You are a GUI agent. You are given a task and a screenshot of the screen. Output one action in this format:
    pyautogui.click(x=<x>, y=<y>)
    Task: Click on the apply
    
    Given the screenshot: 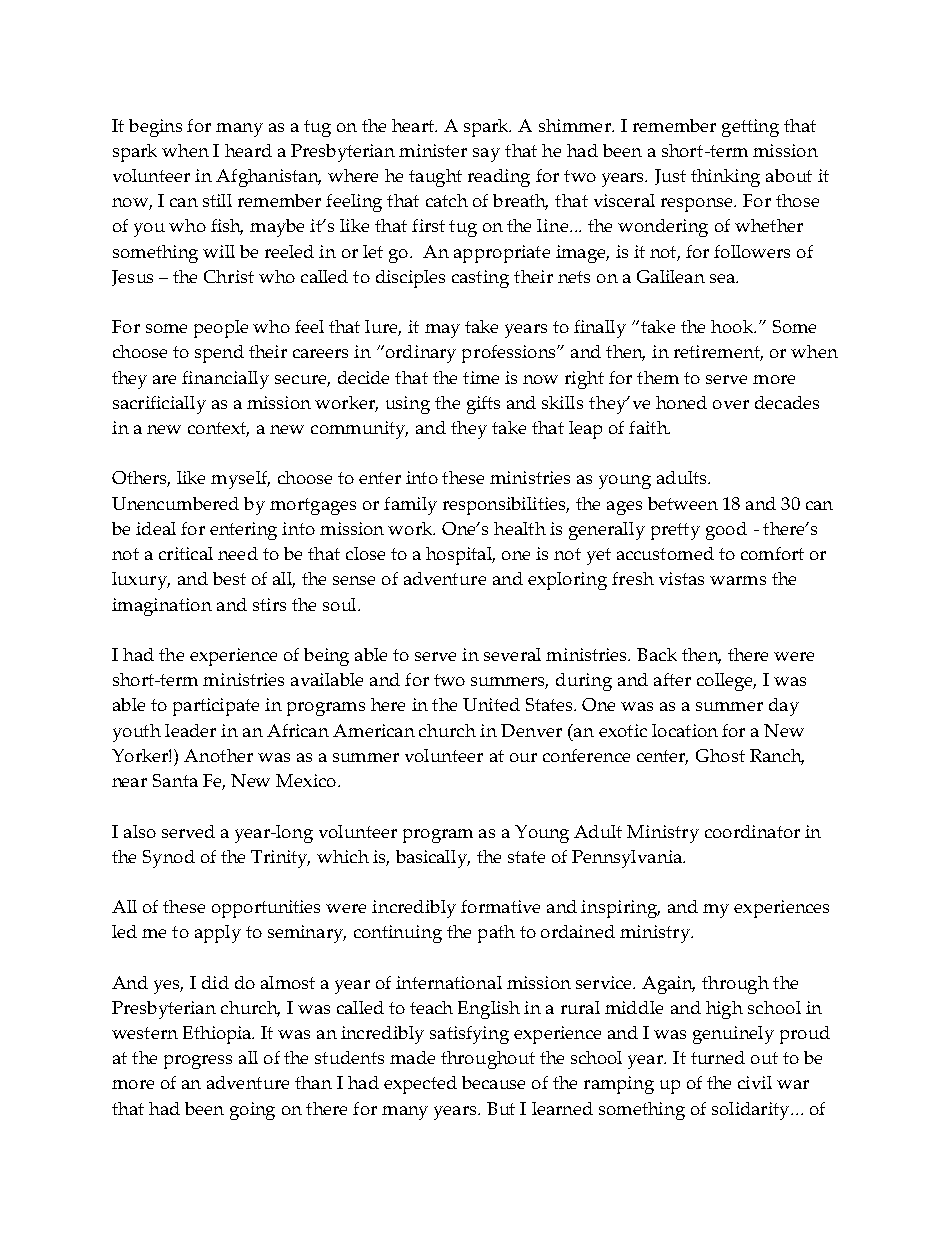 What is the action you would take?
    pyautogui.click(x=218, y=934)
